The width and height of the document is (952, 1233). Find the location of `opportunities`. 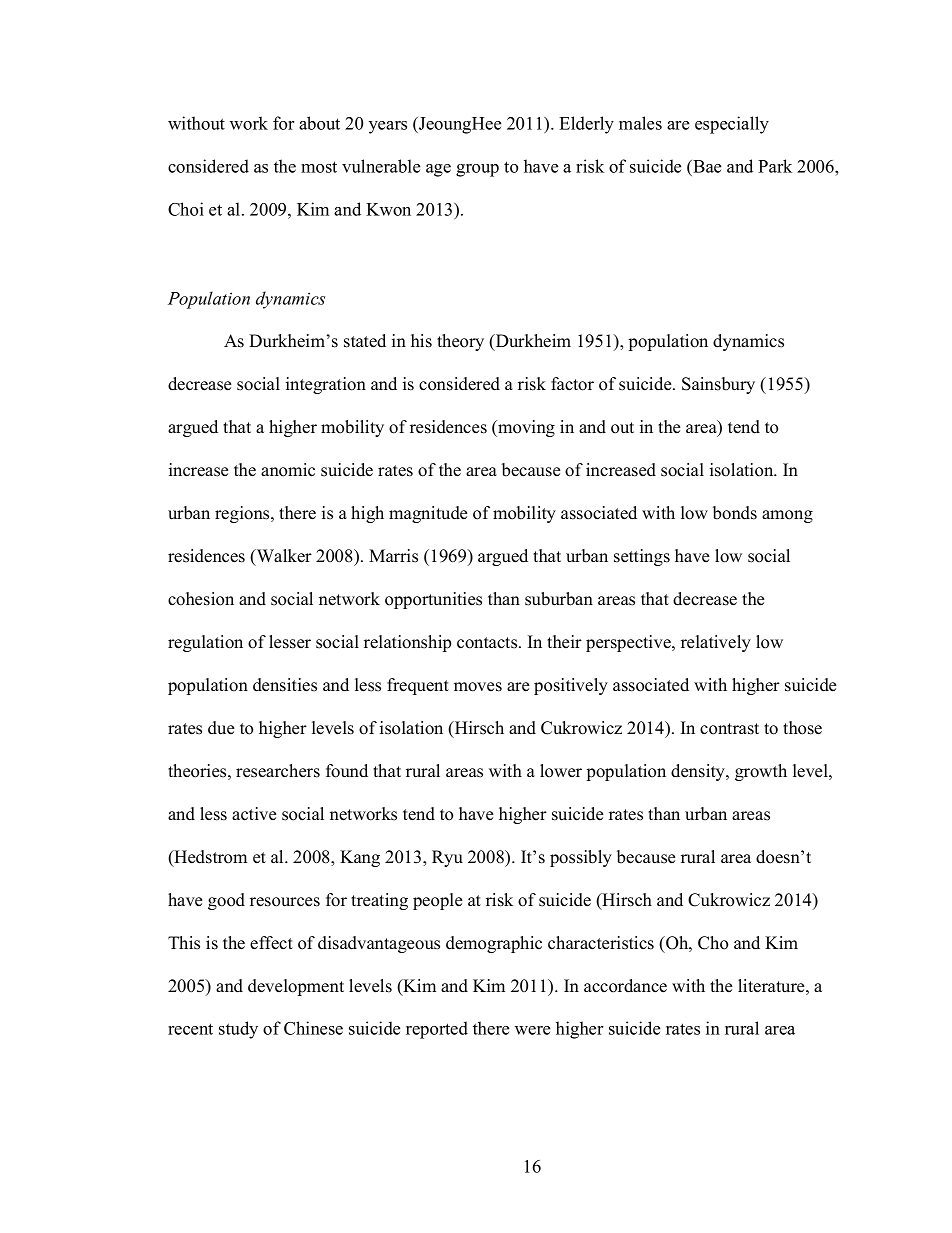

opportunities is located at coordinates (433, 600).
